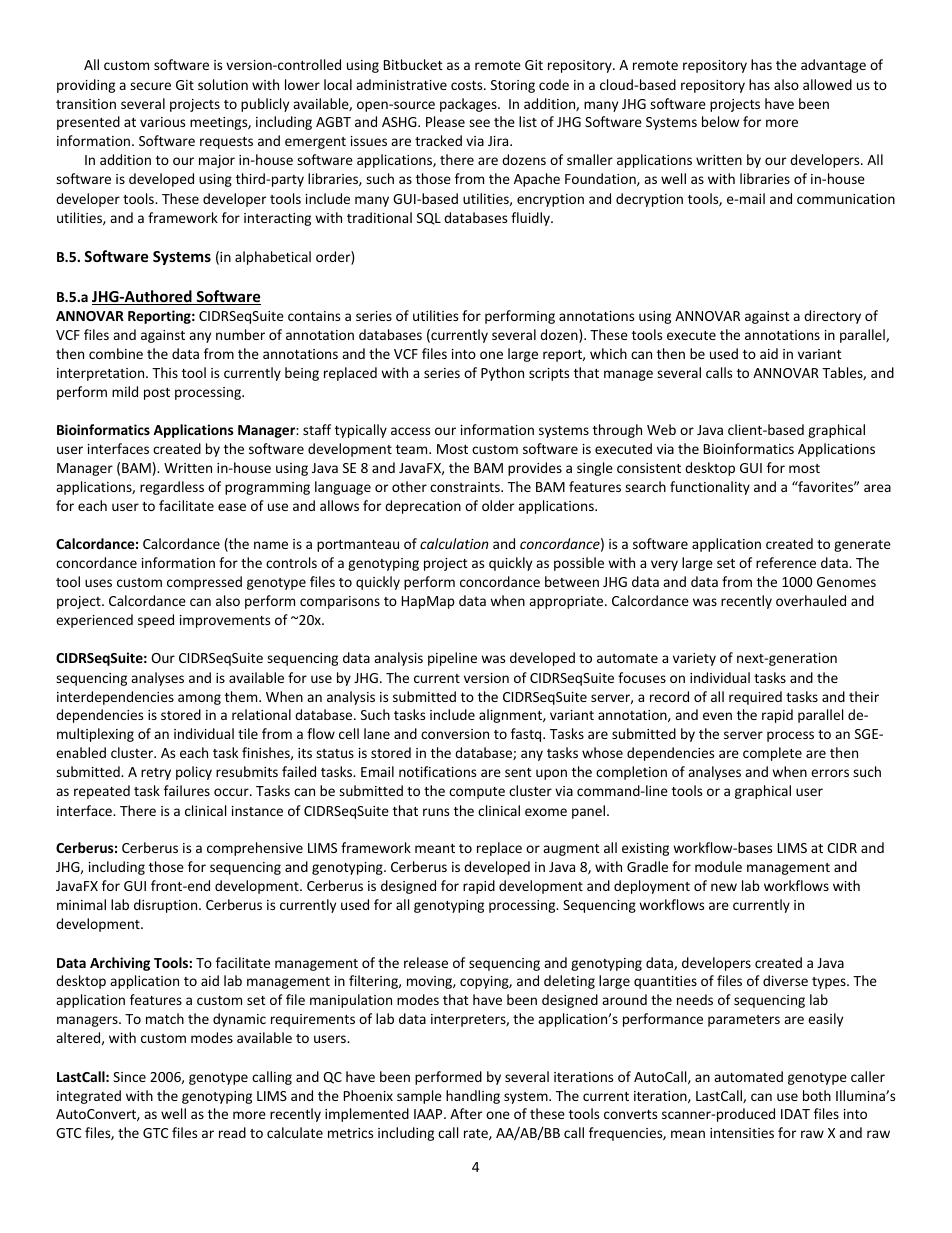 The height and width of the page is (1233, 952). I want to click on Python, so click(502, 374).
